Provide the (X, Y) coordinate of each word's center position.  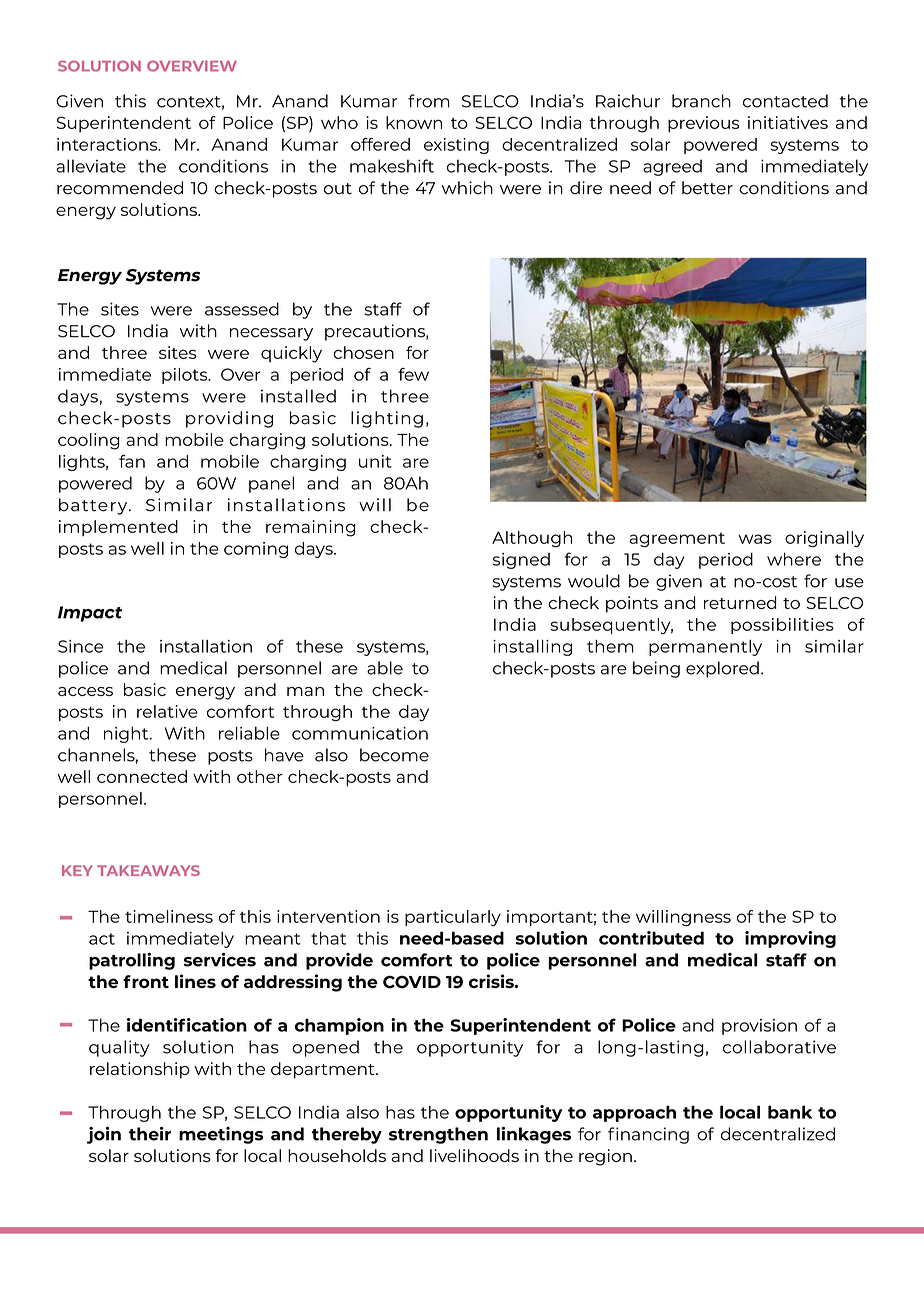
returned (740, 602)
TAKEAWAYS (148, 870)
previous (704, 124)
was (755, 539)
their (150, 1134)
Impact (90, 614)
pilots (186, 376)
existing (456, 146)
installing (532, 647)
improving (790, 939)
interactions (108, 144)
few (413, 374)
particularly (453, 918)
